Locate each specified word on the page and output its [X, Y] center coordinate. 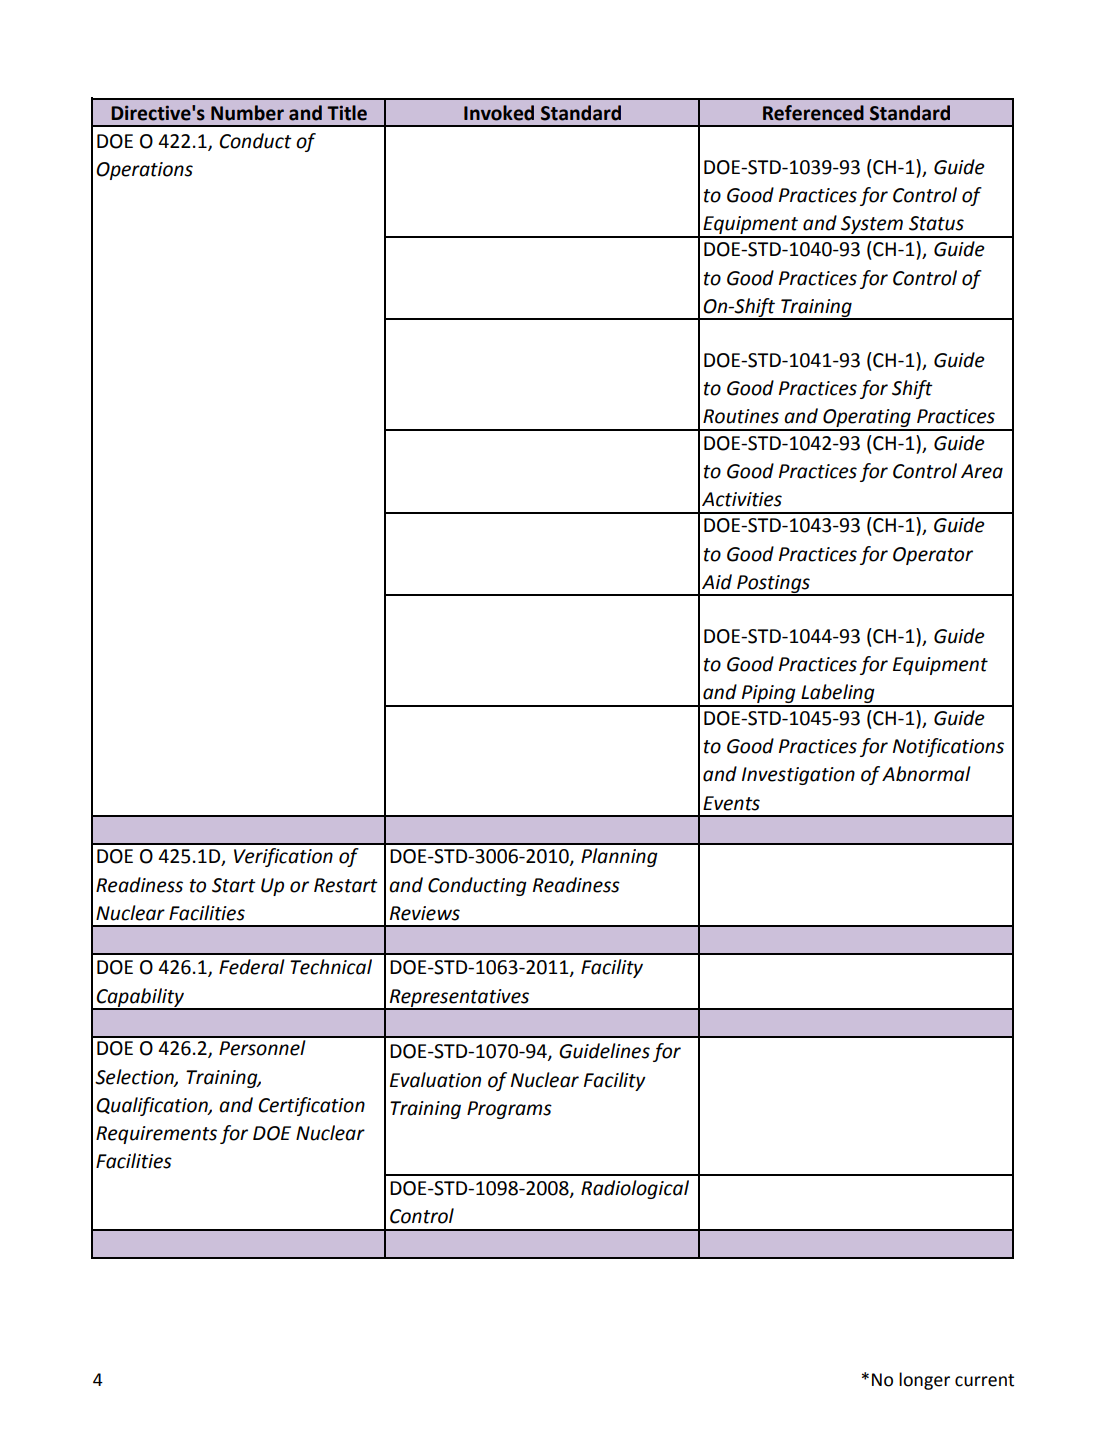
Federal [252, 967]
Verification [283, 857]
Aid [717, 582]
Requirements [156, 1135]
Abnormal [926, 774]
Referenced [813, 113]
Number [247, 113]
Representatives [459, 999]
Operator [933, 556]
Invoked [499, 113]
